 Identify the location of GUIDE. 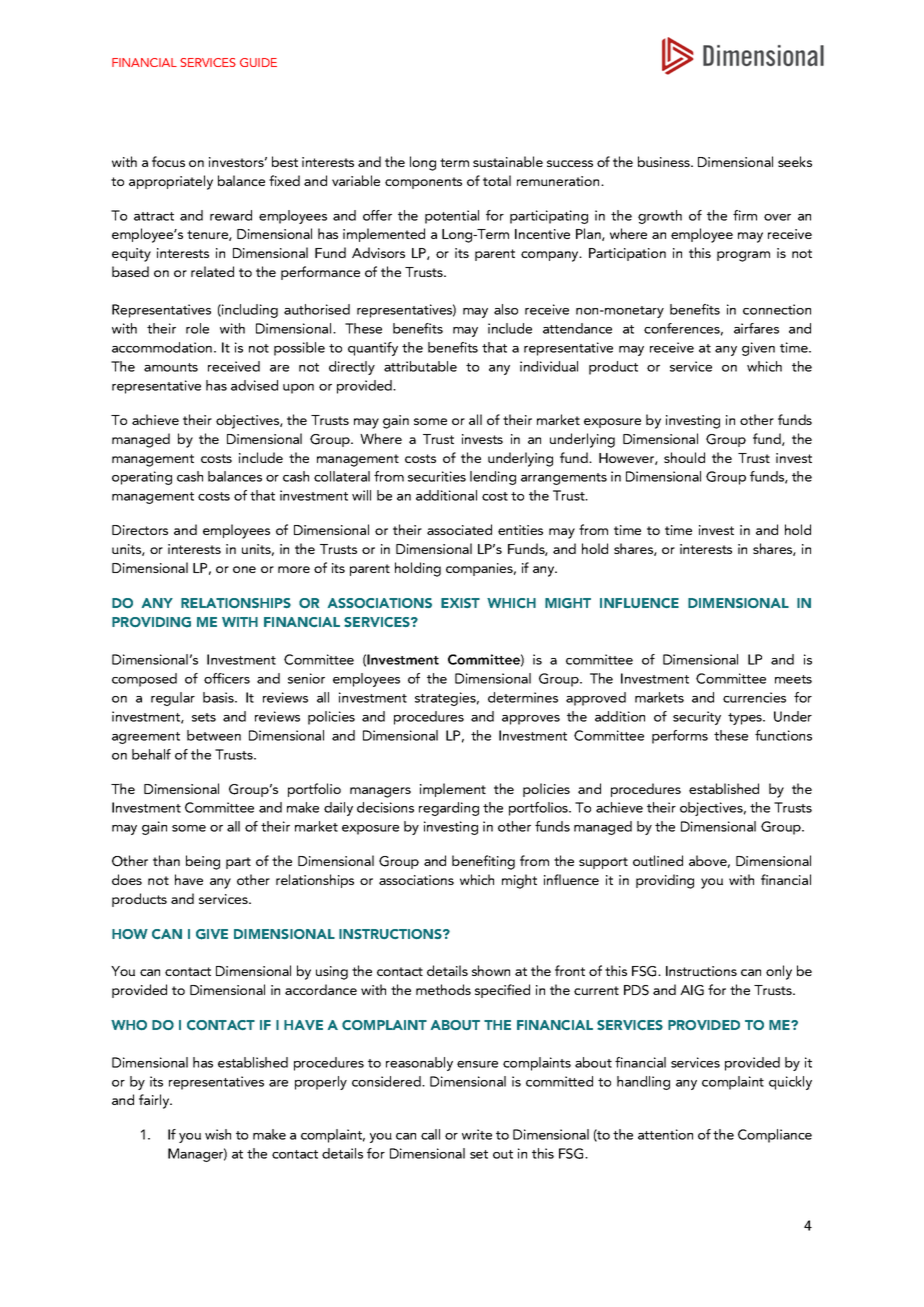
(258, 62).
